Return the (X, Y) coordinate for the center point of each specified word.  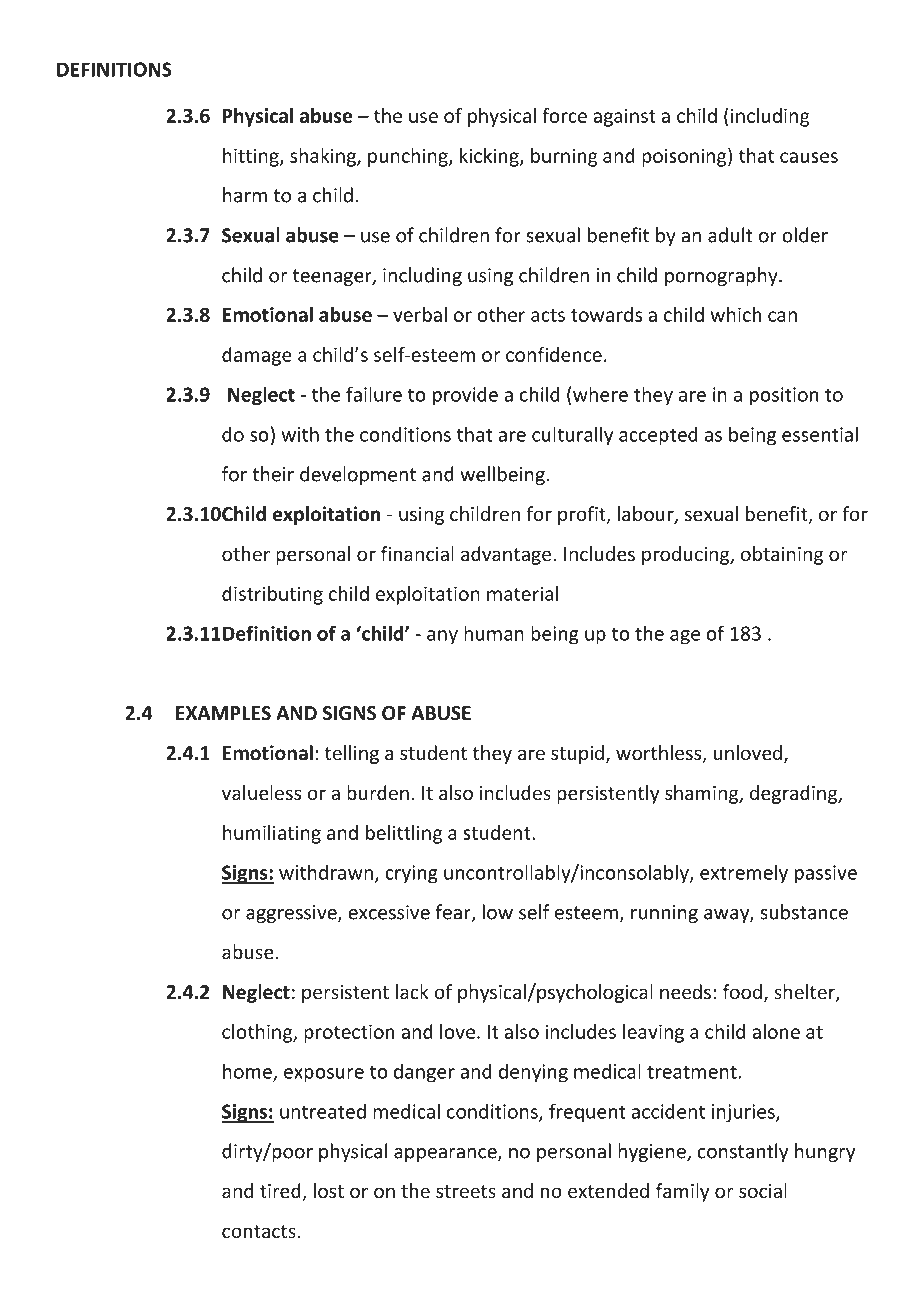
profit (583, 515)
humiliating (272, 834)
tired (281, 1192)
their (273, 474)
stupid (577, 754)
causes (809, 157)
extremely (744, 874)
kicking (490, 157)
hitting (252, 157)
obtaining (782, 555)
